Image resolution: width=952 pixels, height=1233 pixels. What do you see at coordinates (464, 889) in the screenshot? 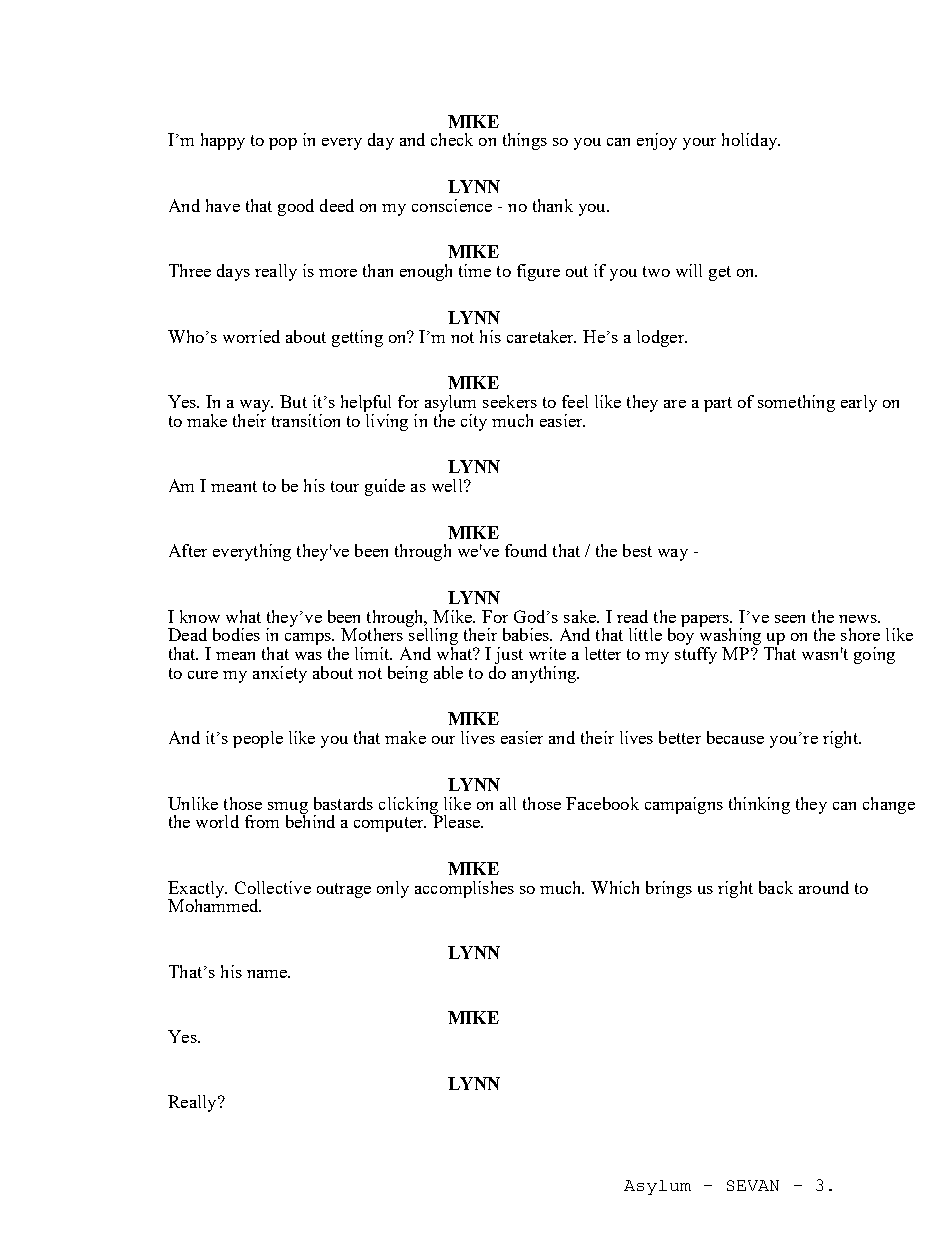
I see `accomplishes` at bounding box center [464, 889].
